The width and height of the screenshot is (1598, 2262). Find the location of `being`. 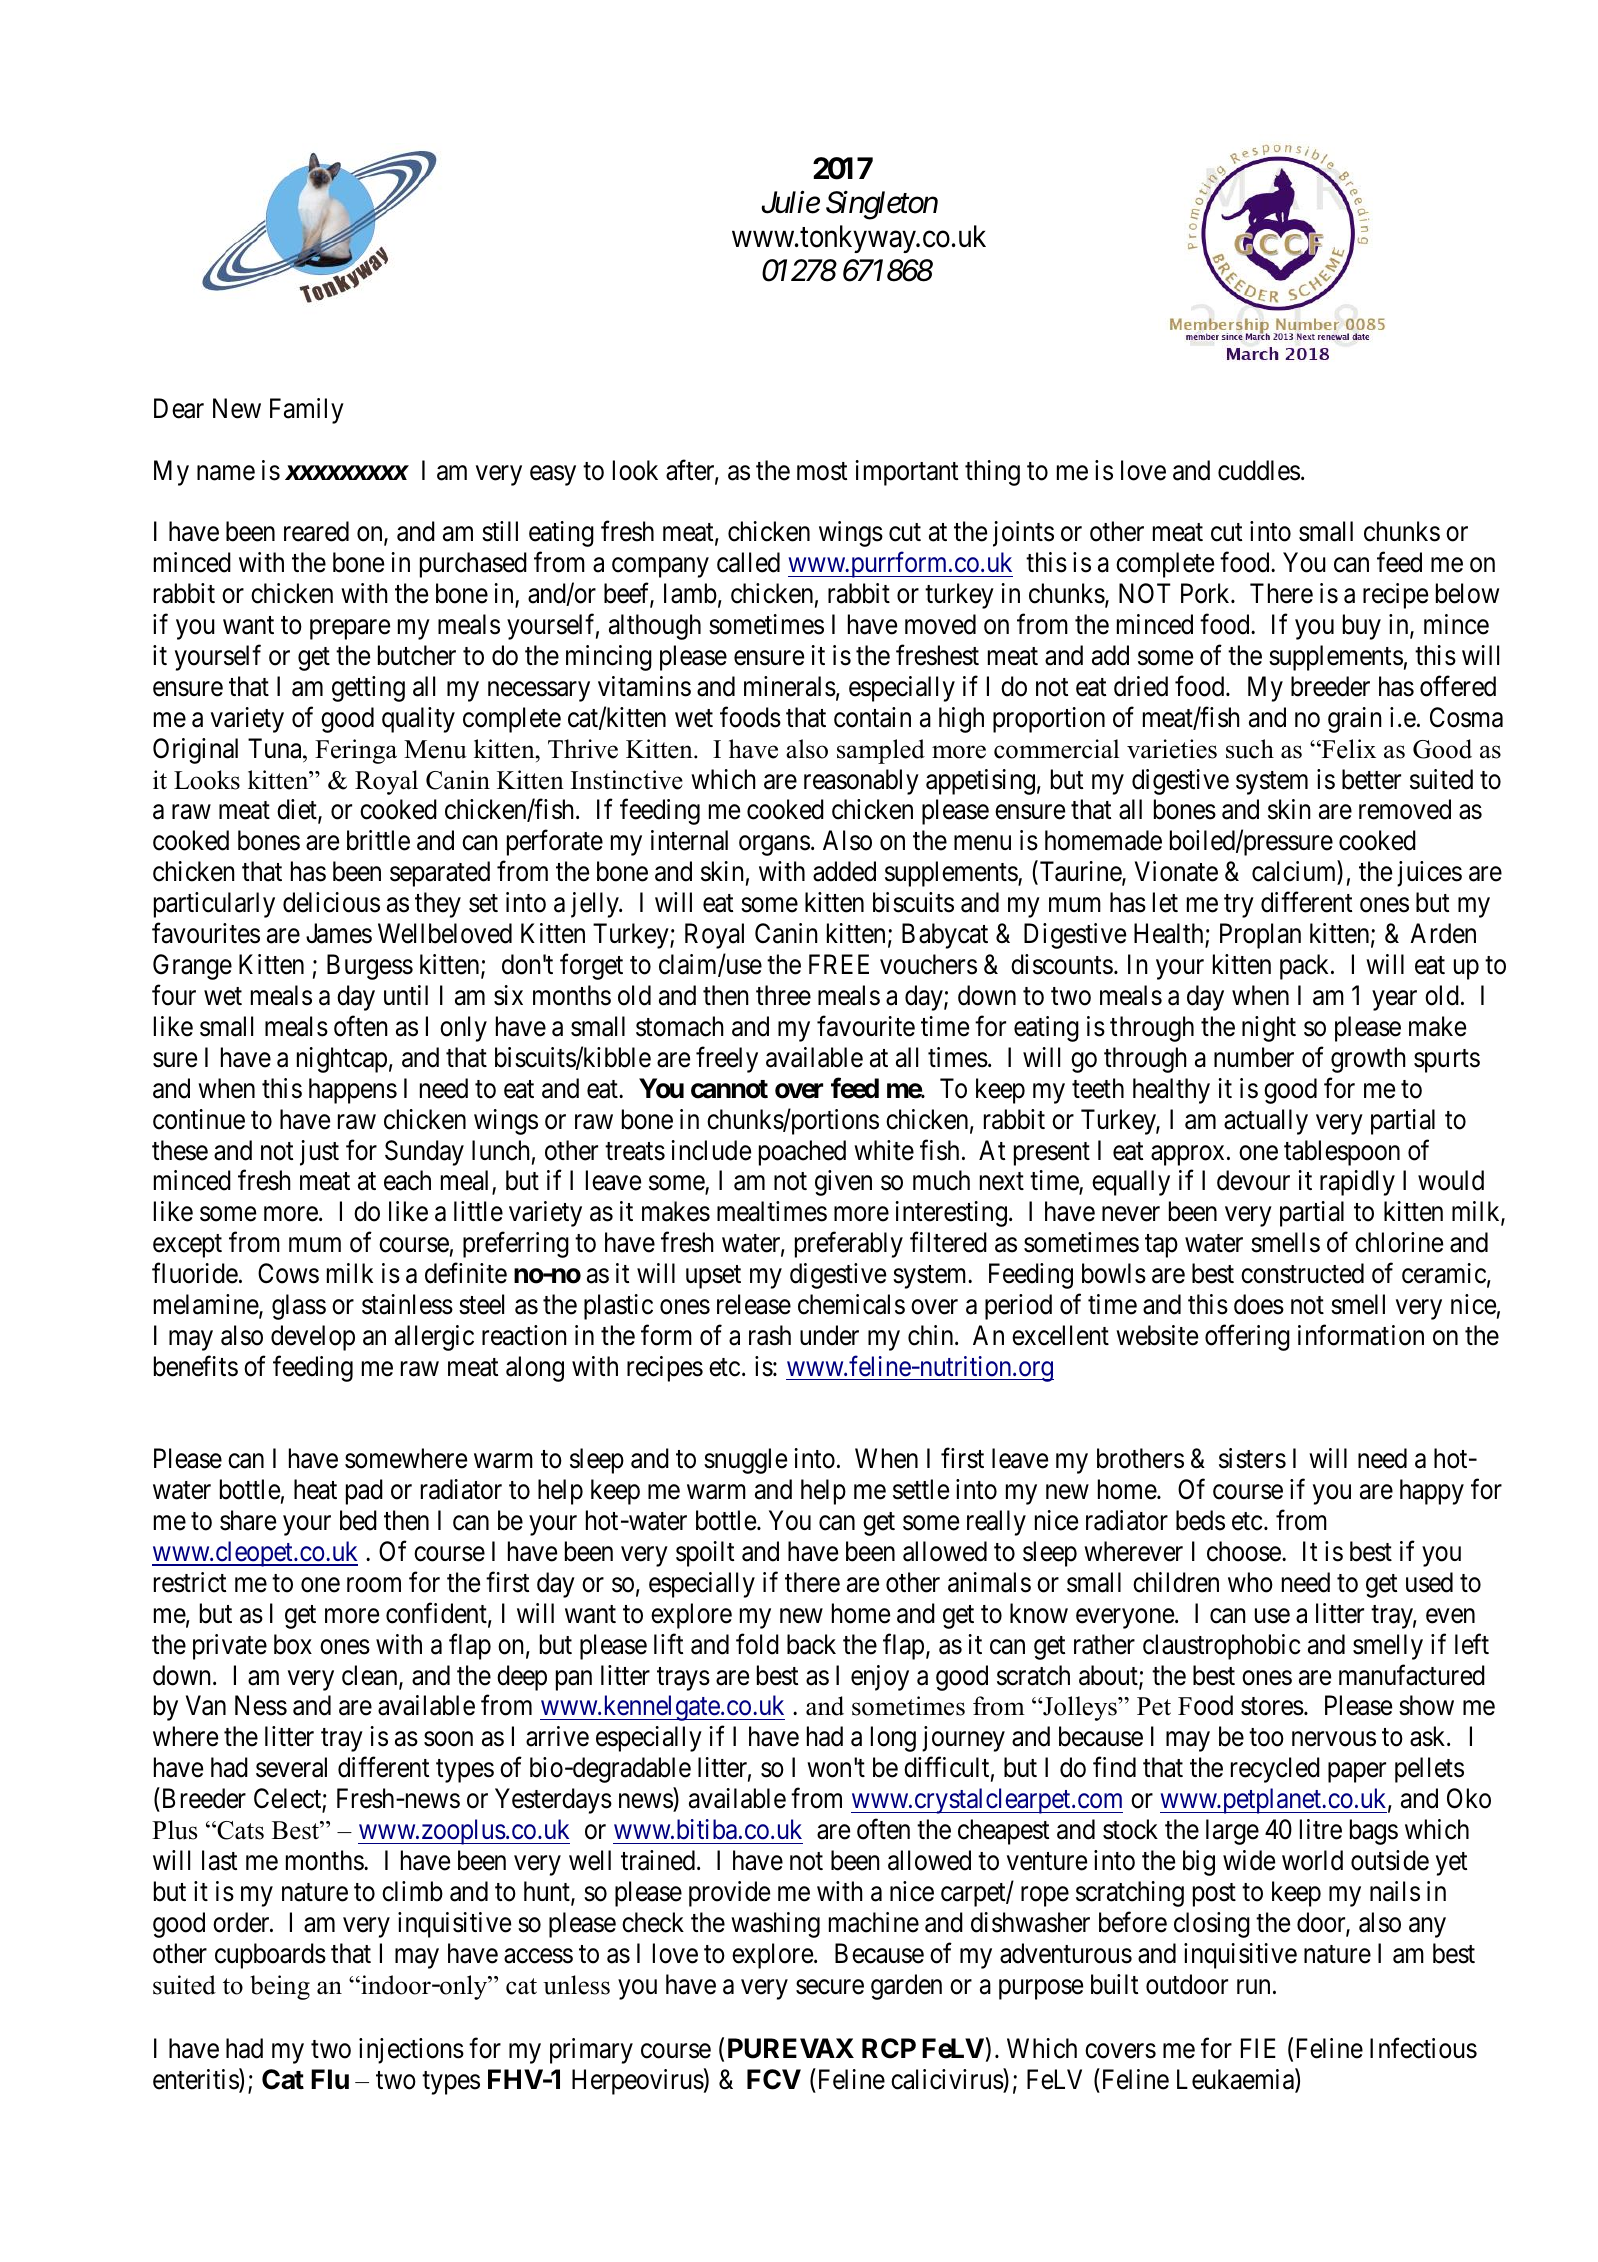

being is located at coordinates (280, 1987).
